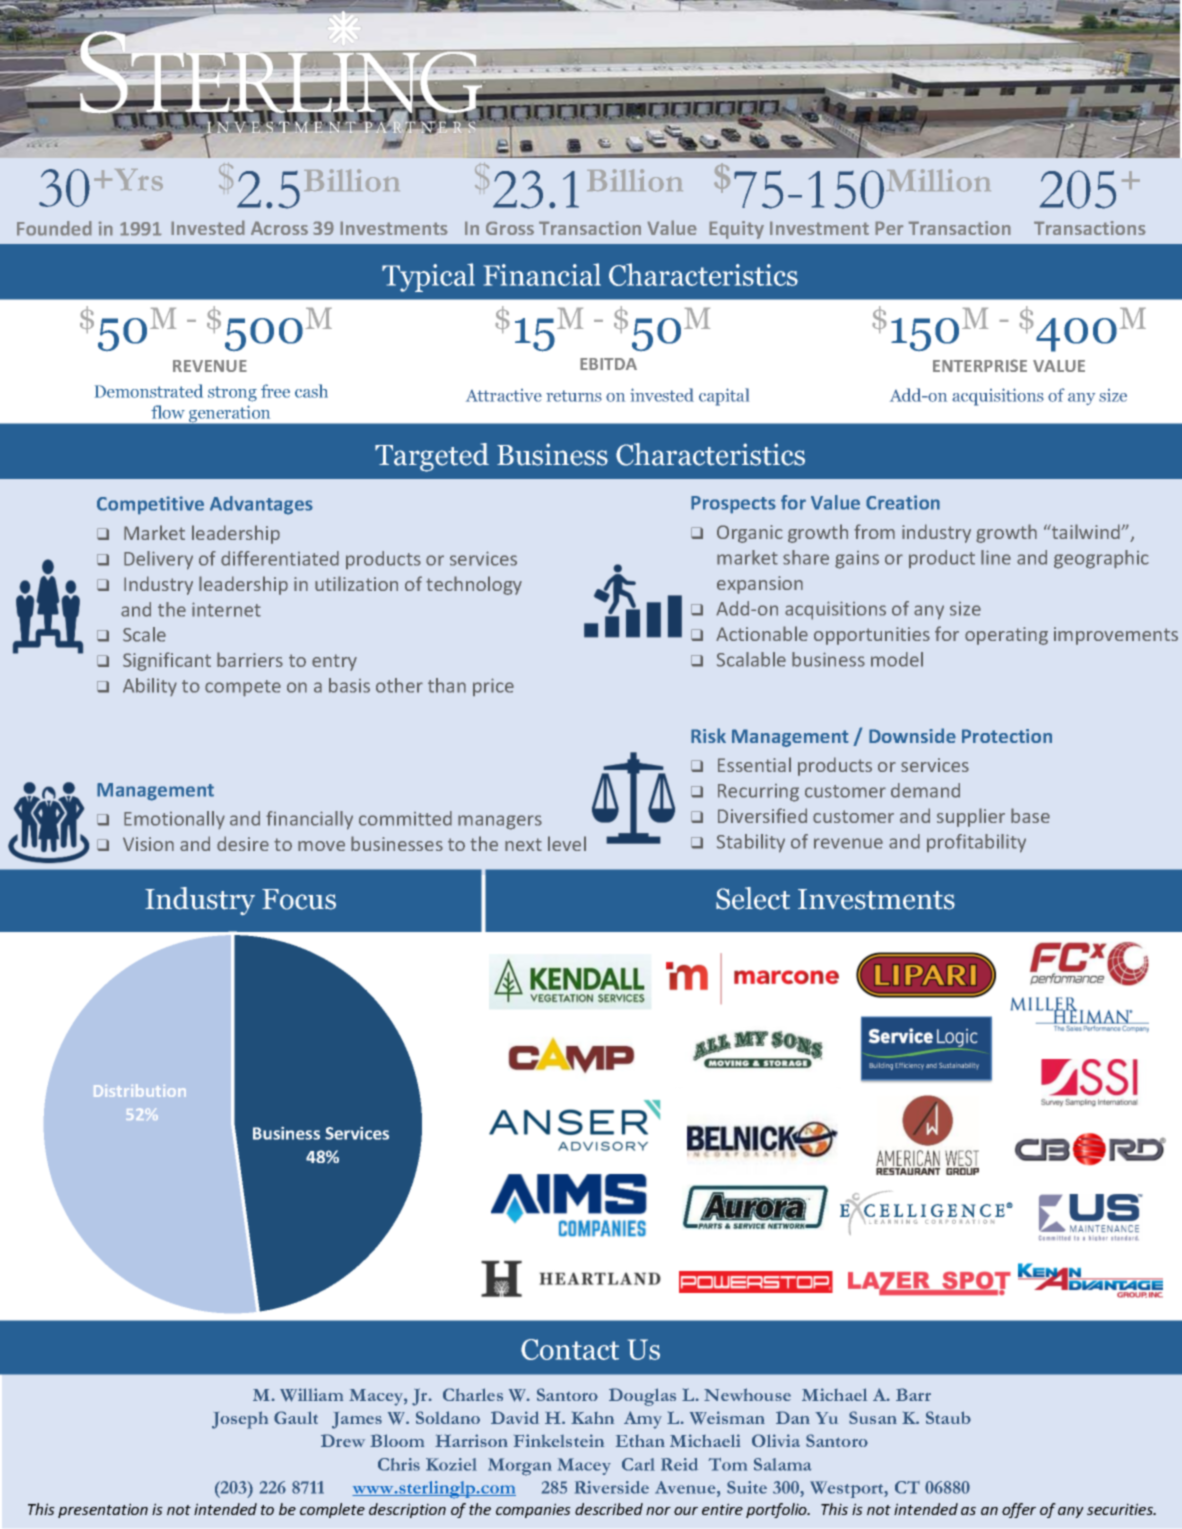  I want to click on offer, so click(1019, 1510).
